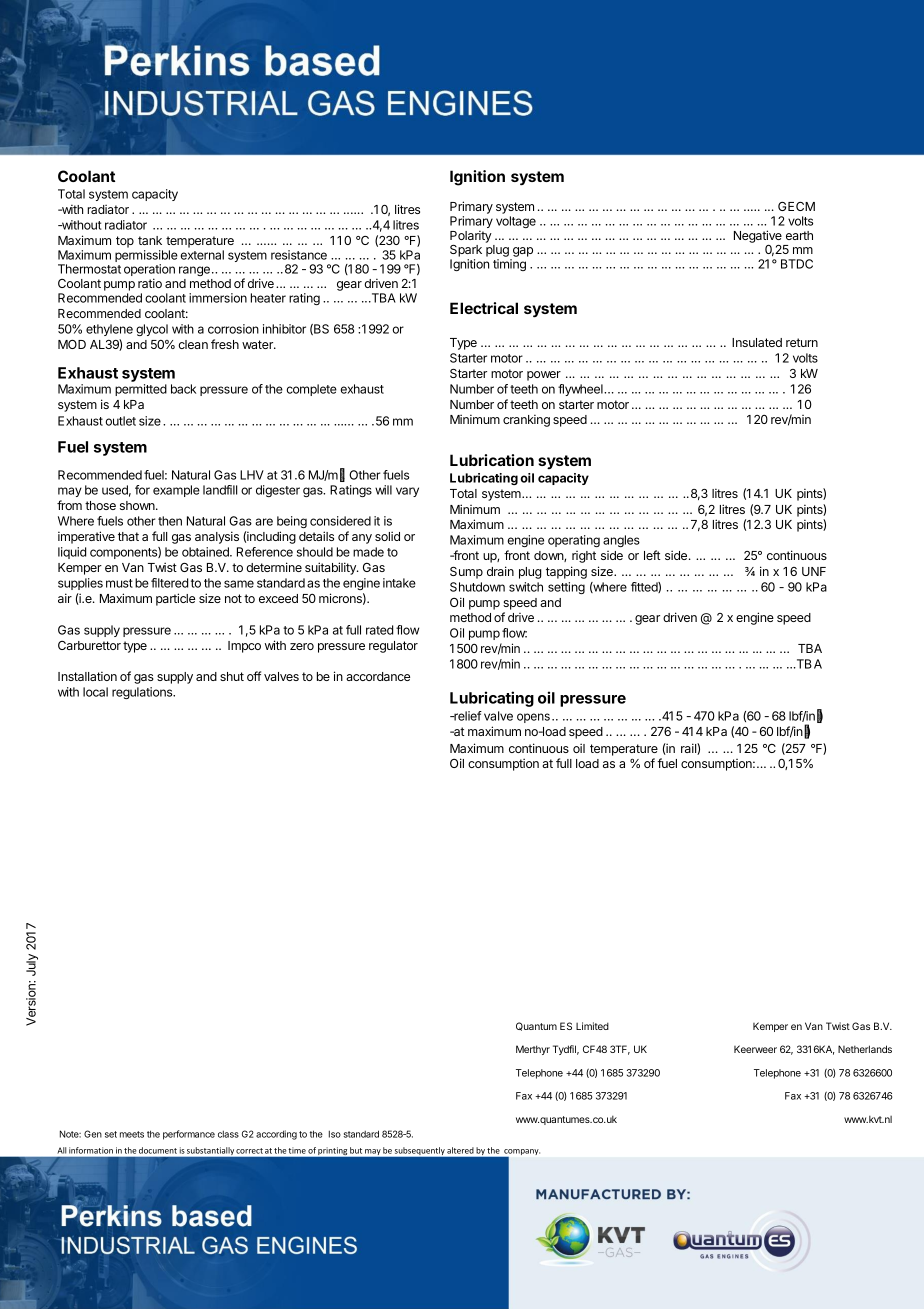  Describe the element at coordinates (814, 571) in the page. I see `UNF` at that location.
